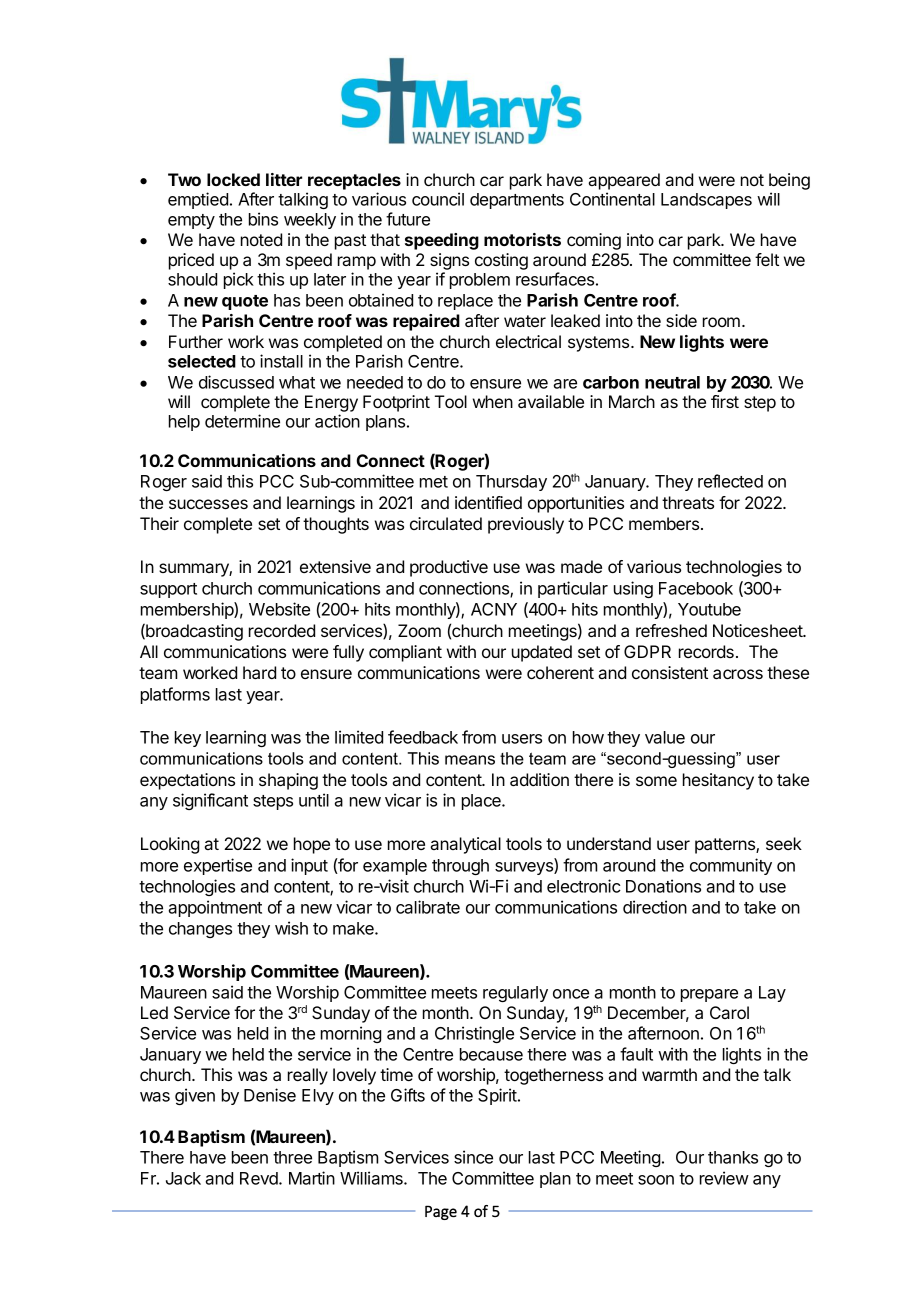 Image resolution: width=924 pixels, height=1308 pixels. What do you see at coordinates (208, 504) in the document?
I see `successes` at bounding box center [208, 504].
